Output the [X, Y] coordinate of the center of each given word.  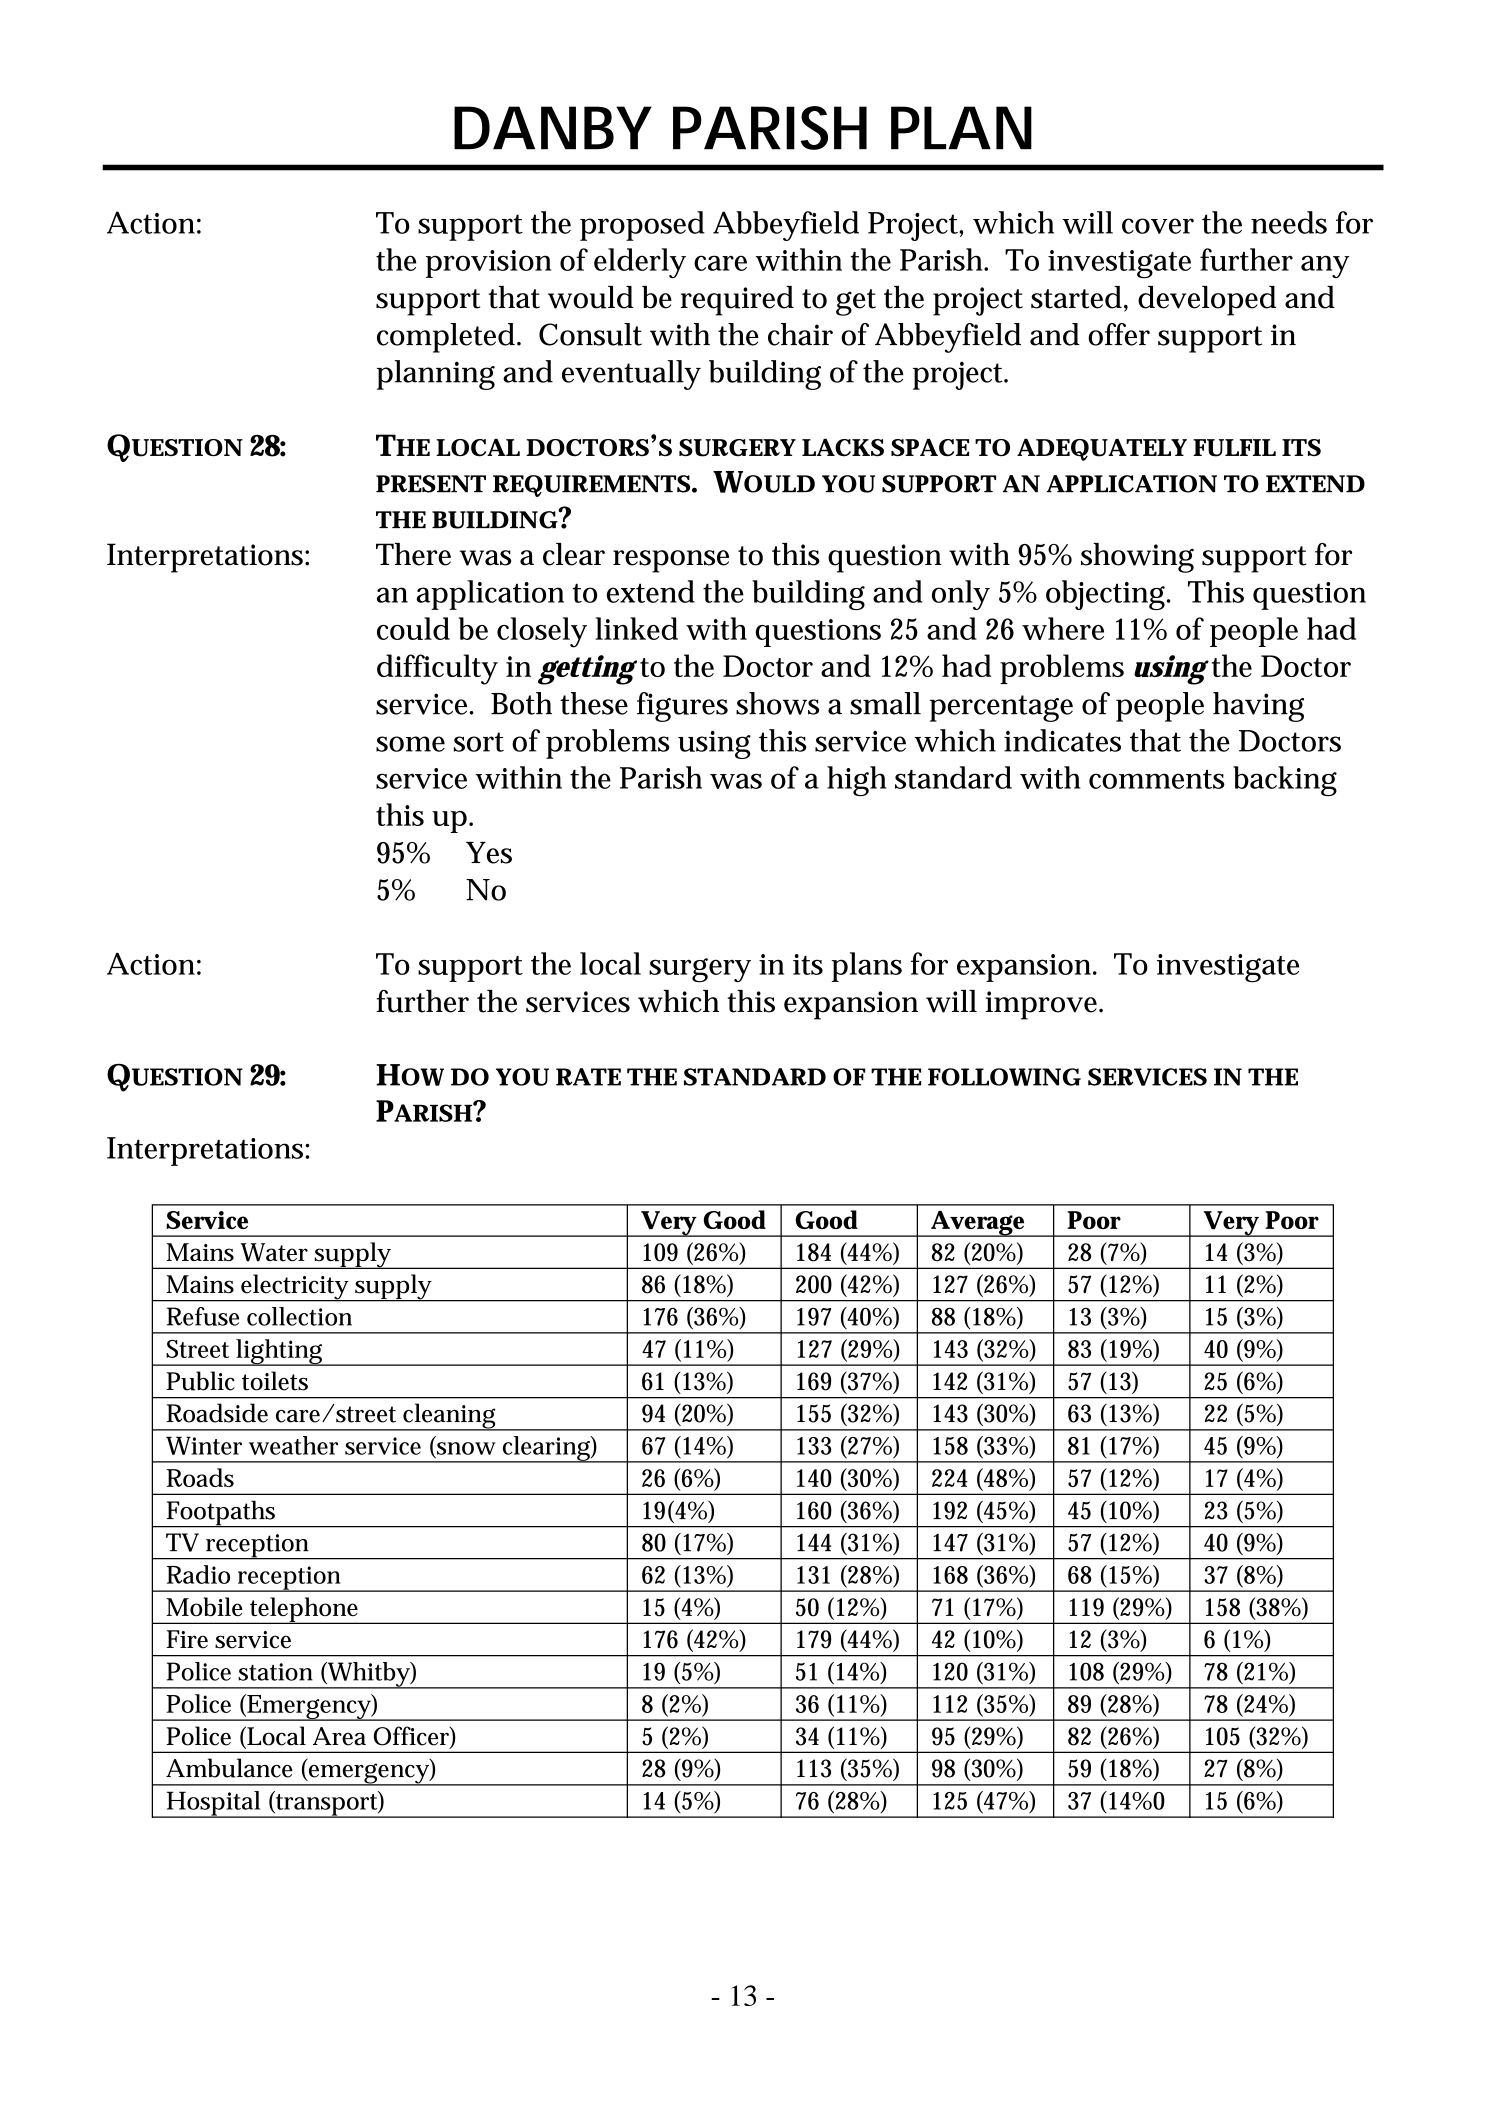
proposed [642, 226]
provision [488, 264]
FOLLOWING [1004, 1077]
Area [339, 1736]
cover [1158, 226]
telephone [305, 1610]
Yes [489, 853]
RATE [588, 1077]
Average [978, 1224]
